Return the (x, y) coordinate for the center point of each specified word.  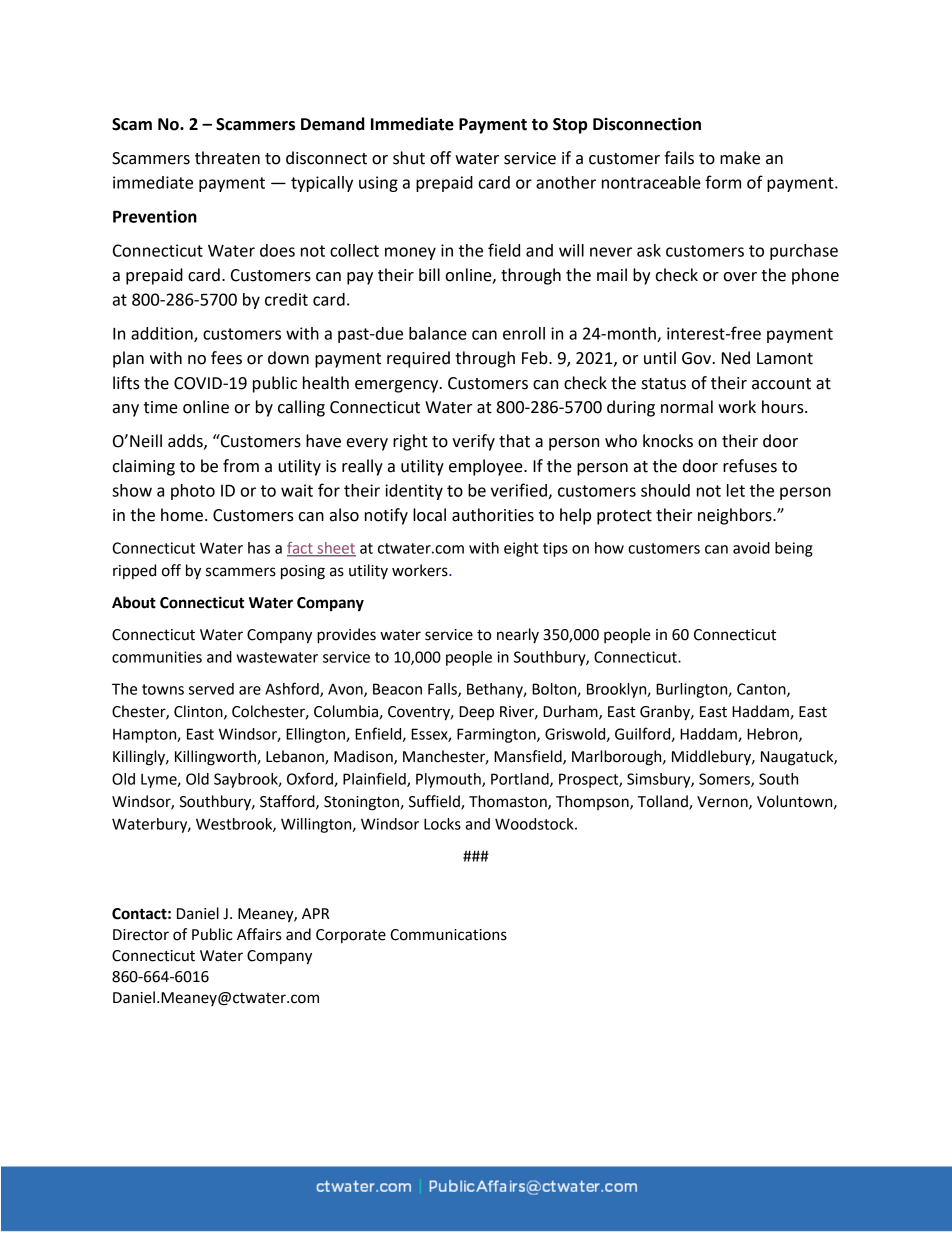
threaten (227, 158)
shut (409, 158)
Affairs (259, 934)
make (740, 158)
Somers (725, 780)
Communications (448, 935)
